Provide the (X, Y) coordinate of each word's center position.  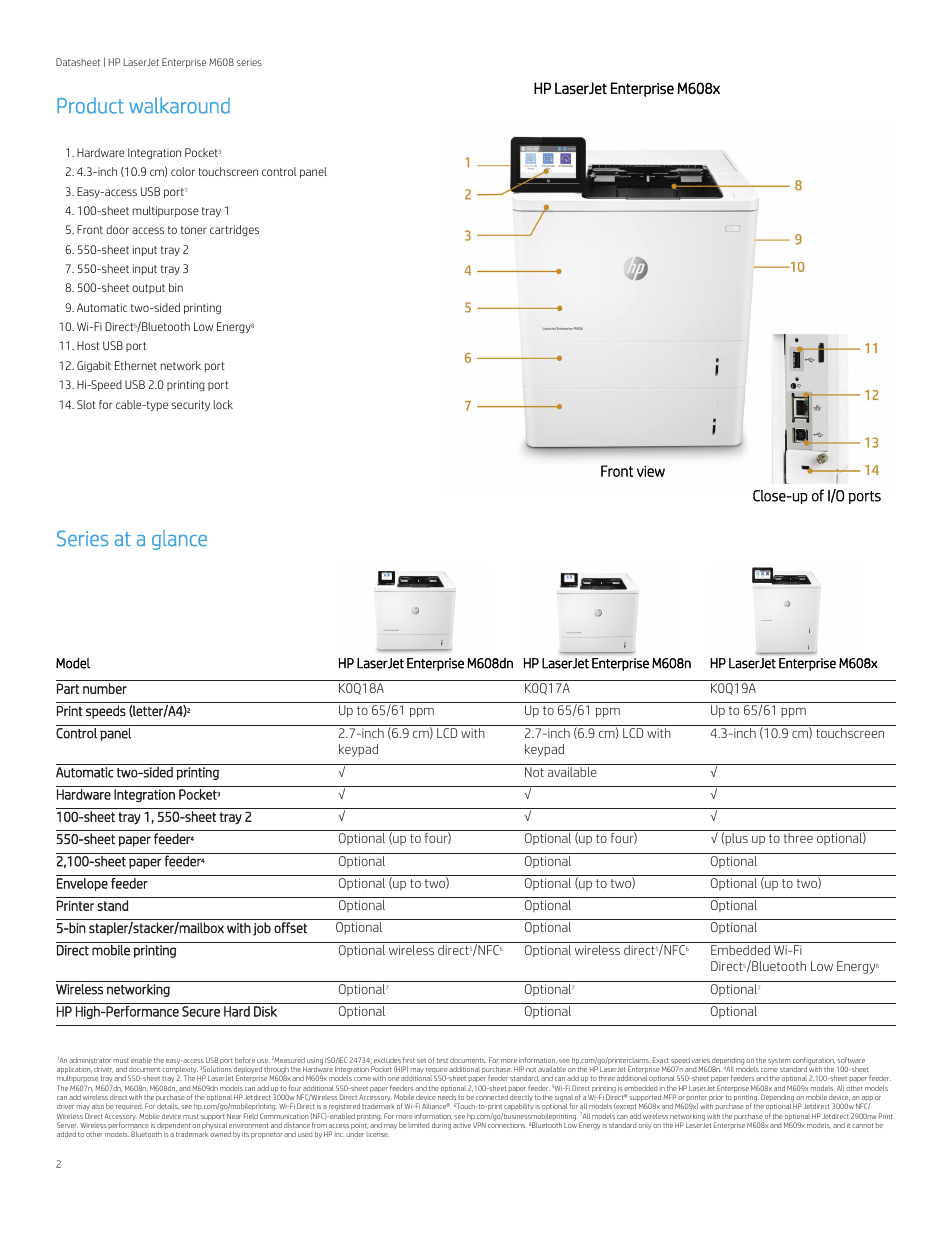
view (651, 471)
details (168, 1106)
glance (179, 540)
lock (223, 404)
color (183, 171)
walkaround (179, 105)
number (105, 688)
